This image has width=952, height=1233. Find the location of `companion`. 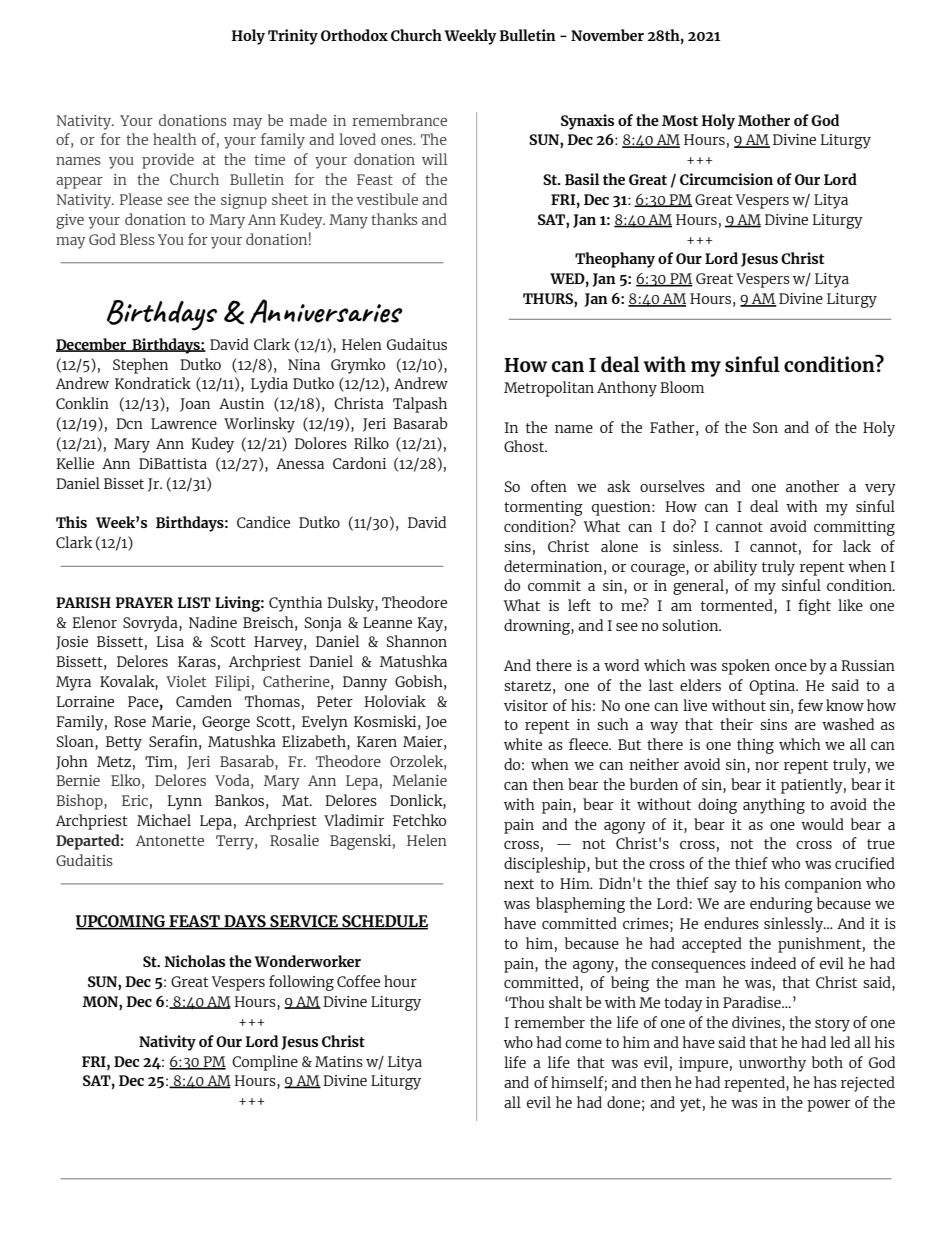

companion is located at coordinates (823, 885).
